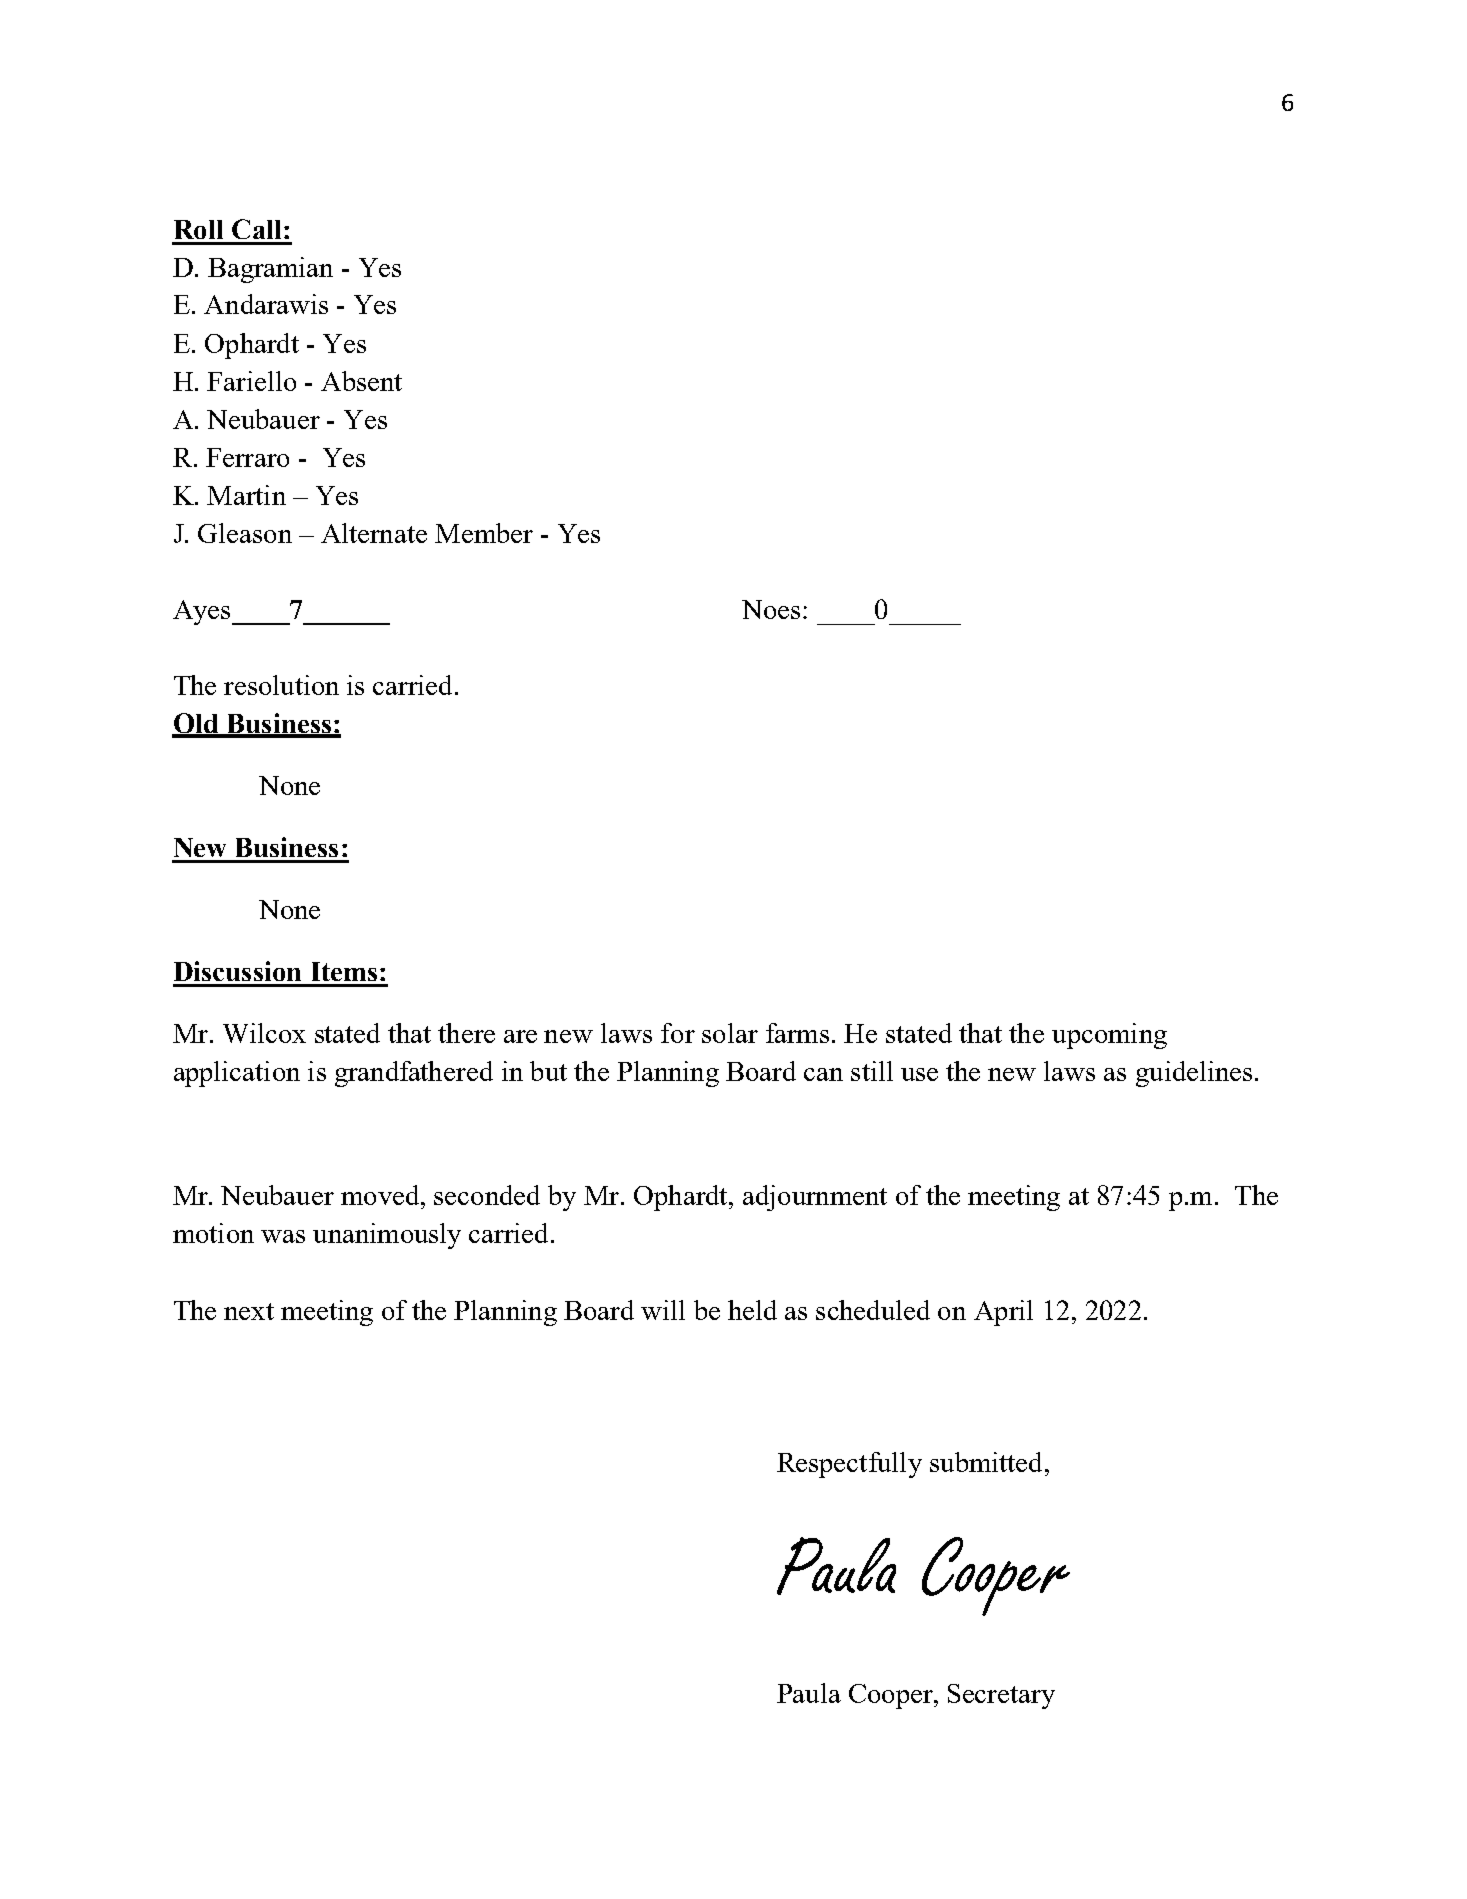  Describe the element at coordinates (361, 381) in the document. I see `Absent` at that location.
